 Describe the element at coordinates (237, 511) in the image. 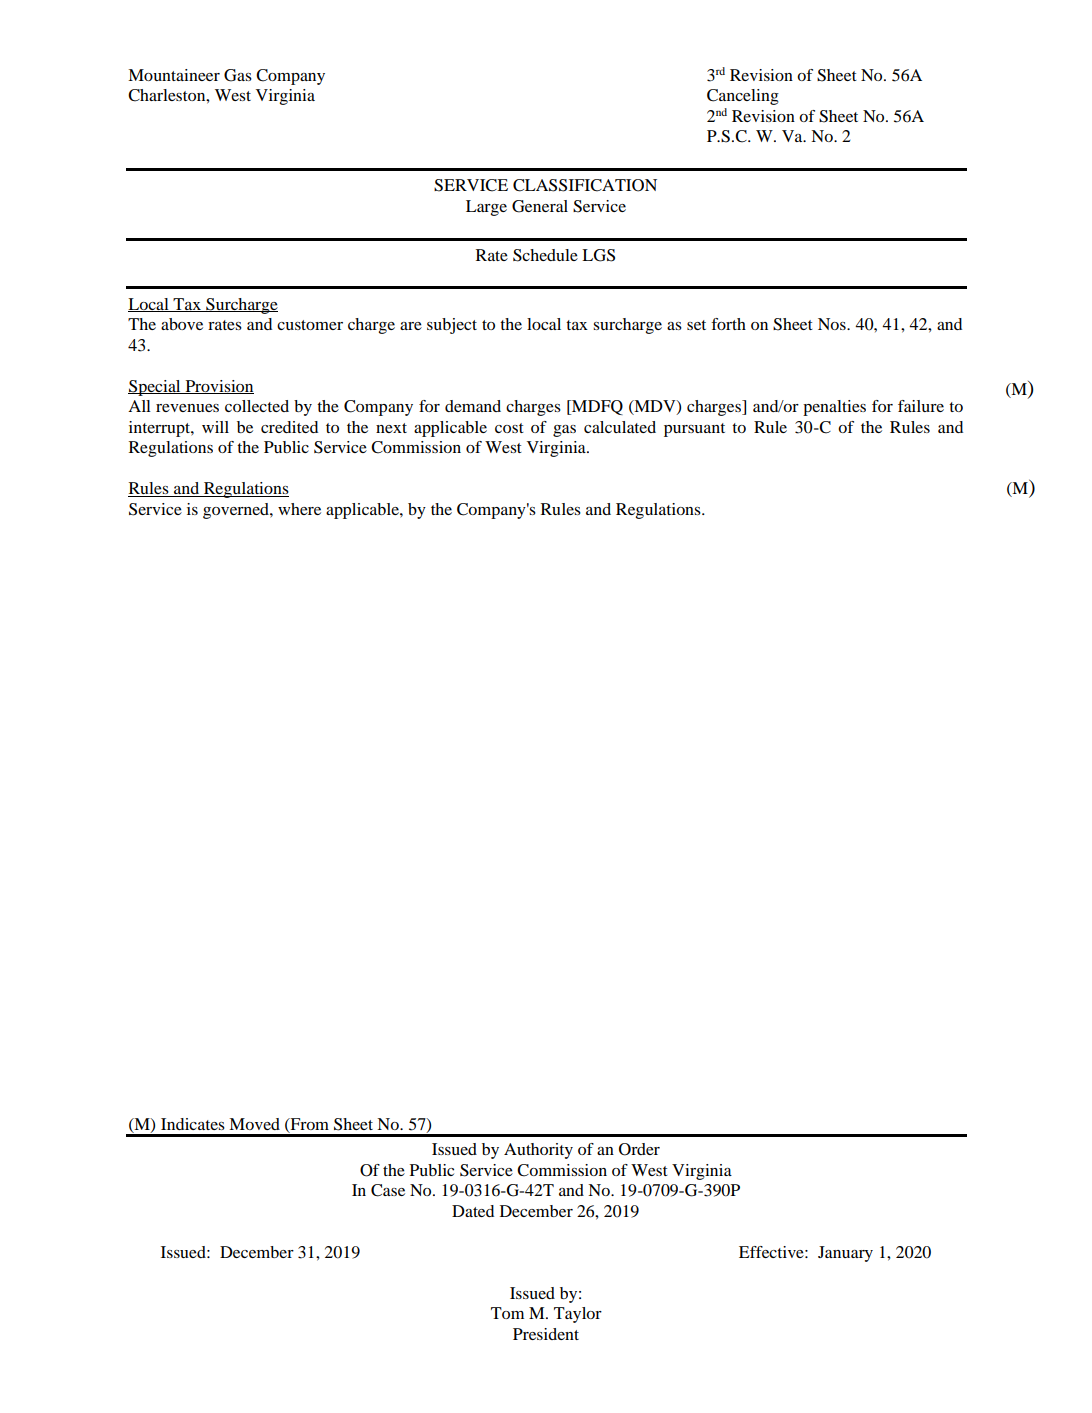

I see `governed` at that location.
